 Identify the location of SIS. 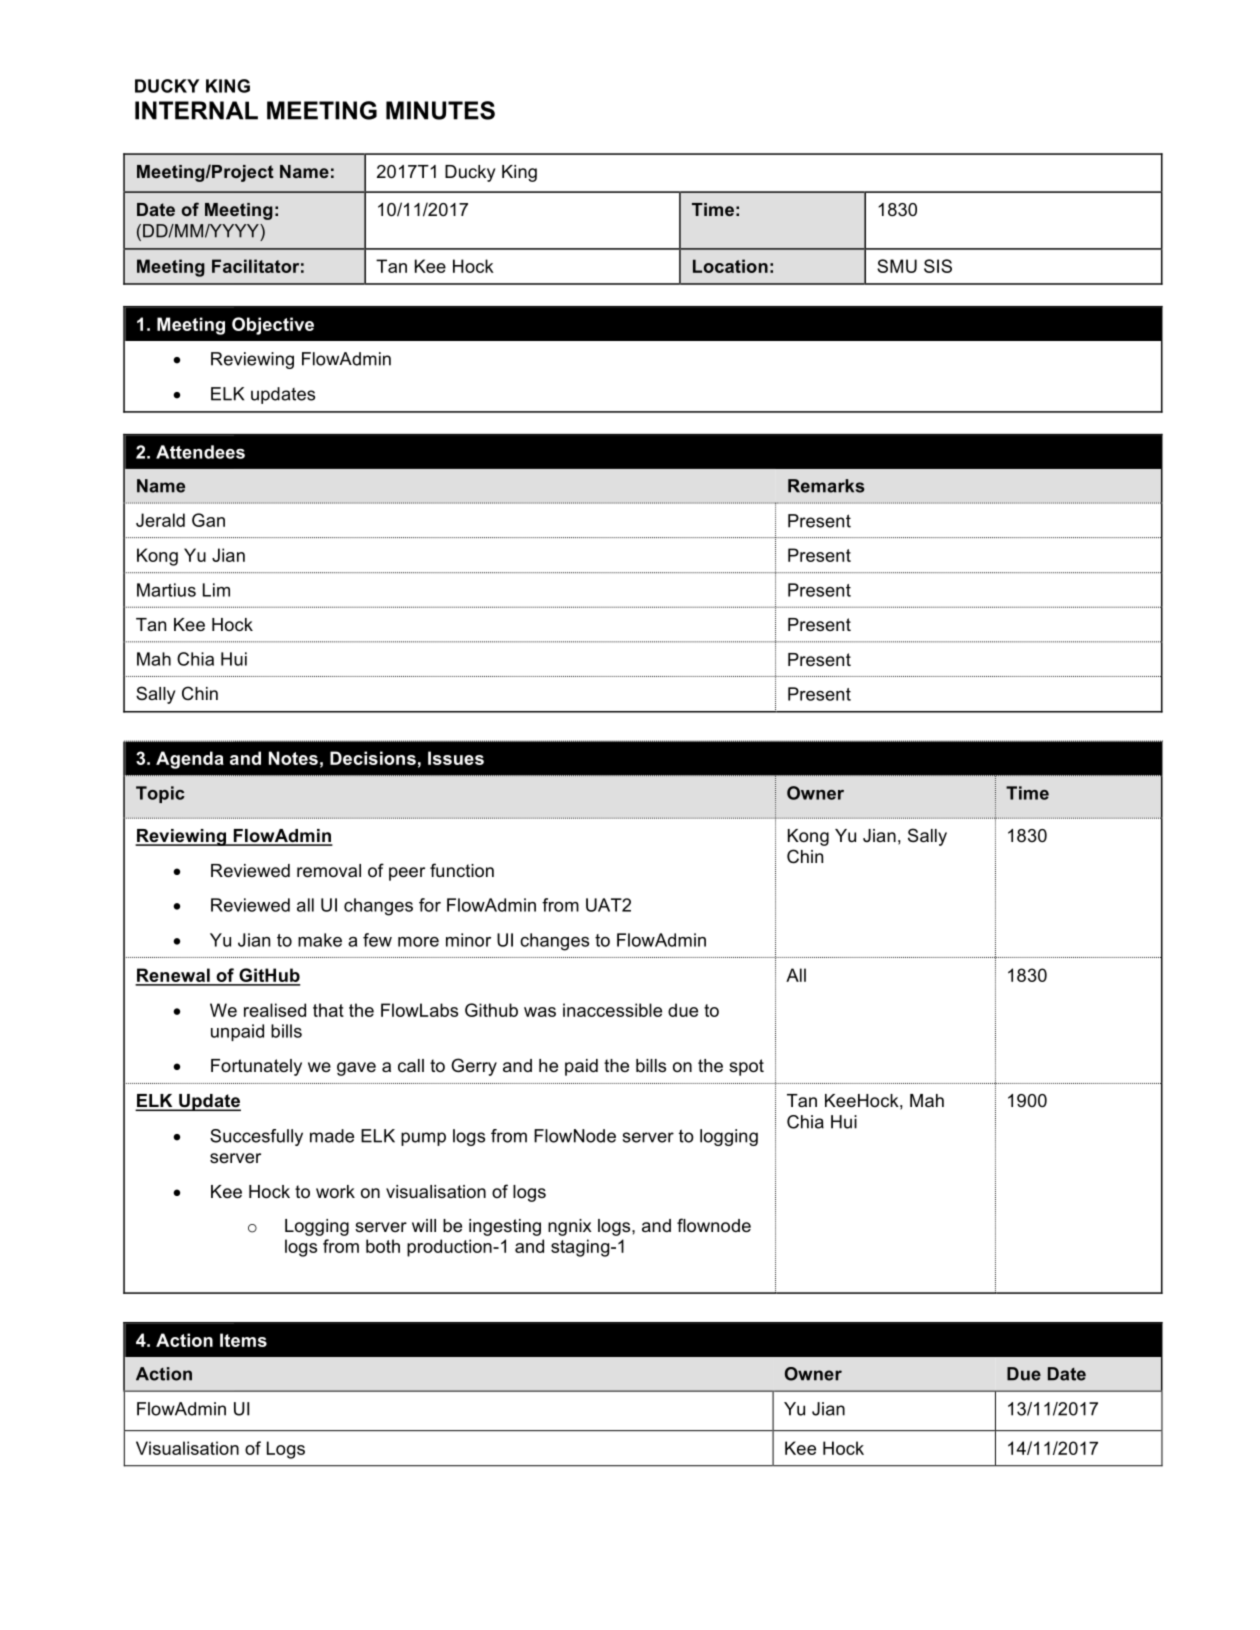
(938, 266).
